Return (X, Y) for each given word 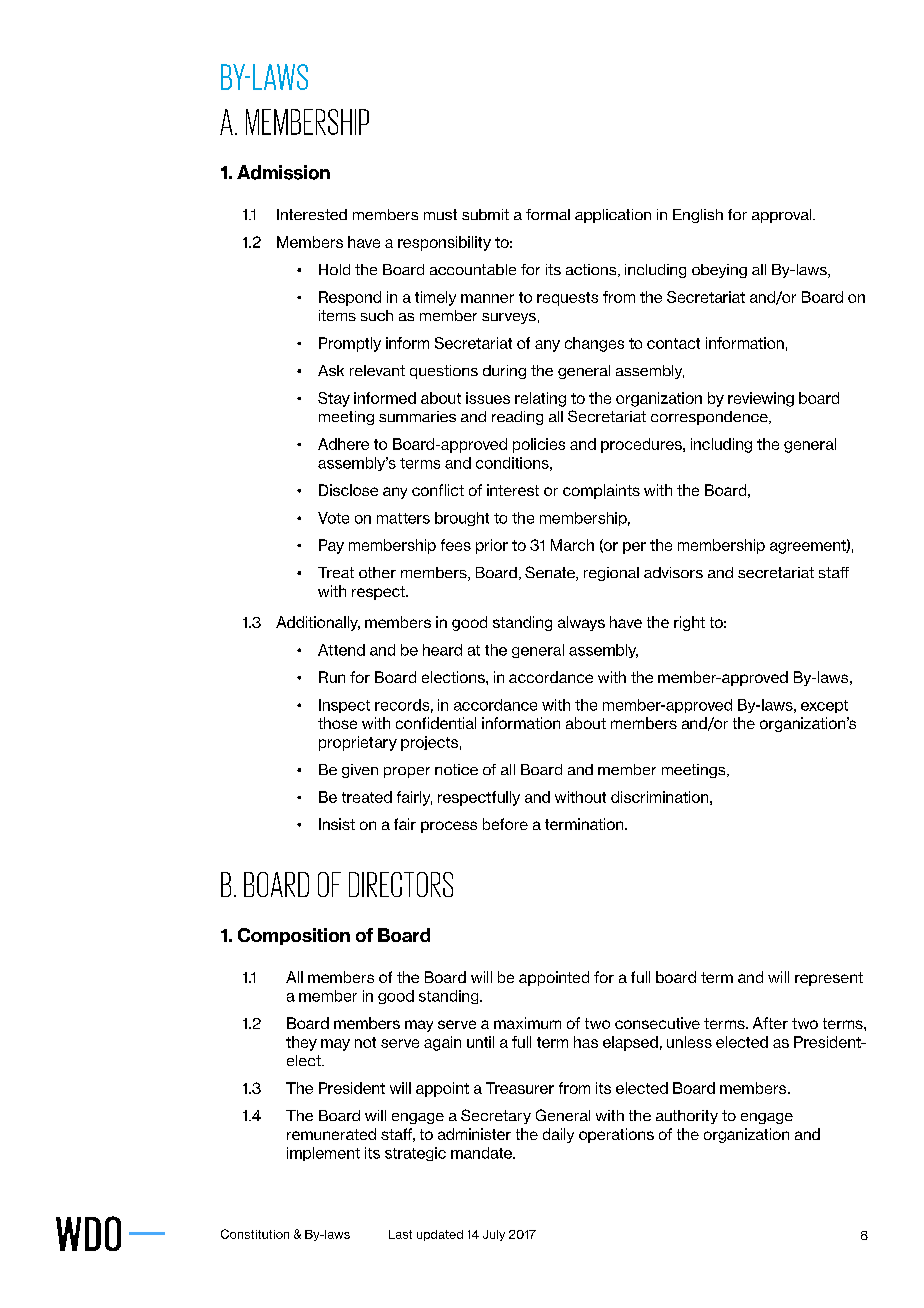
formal (548, 214)
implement (323, 1154)
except (824, 706)
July (494, 1235)
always (581, 623)
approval (783, 216)
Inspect (344, 706)
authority (687, 1117)
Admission (283, 172)
